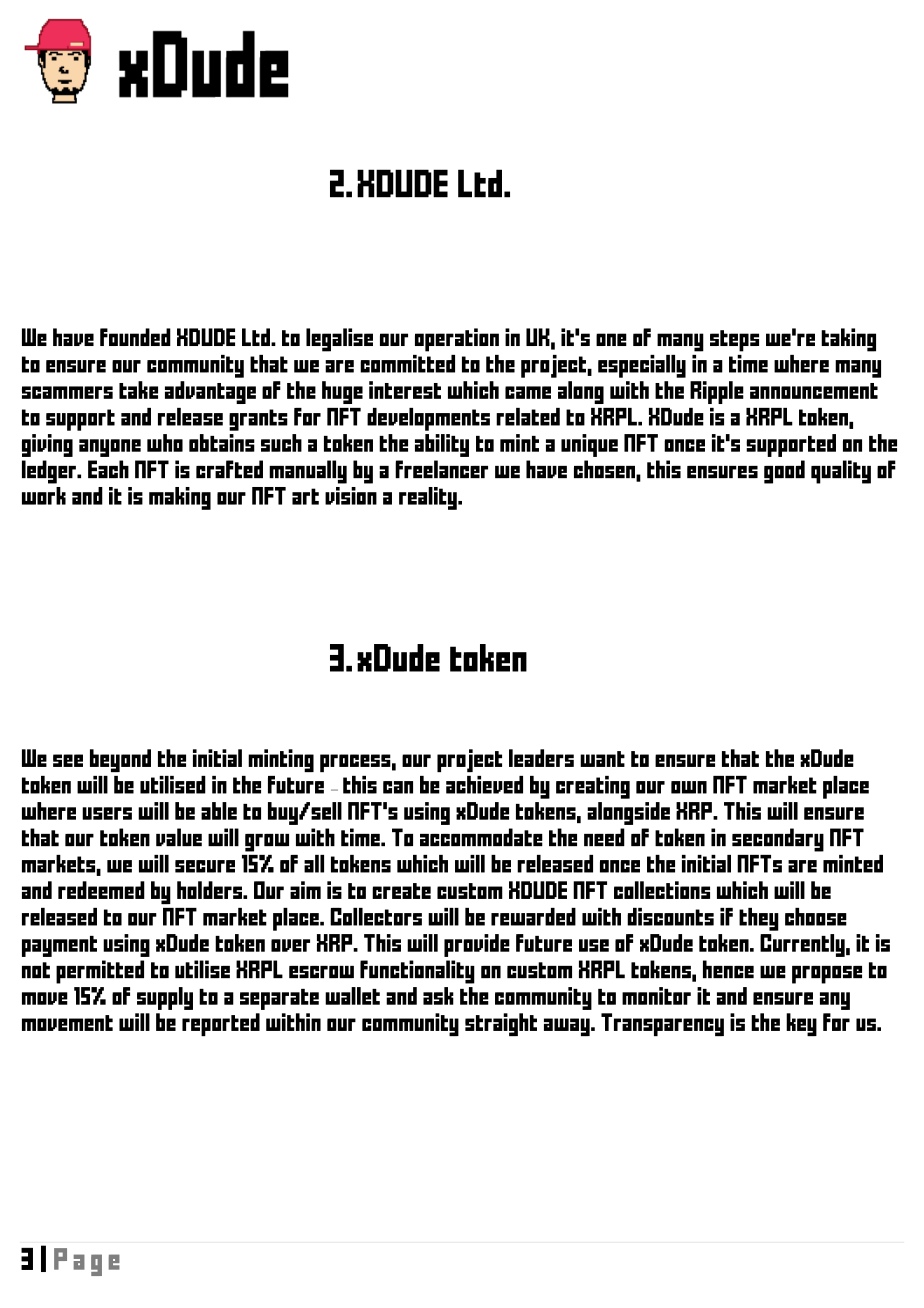 Image resolution: width=924 pixels, height=1308 pixels. Describe the element at coordinates (135, 337) in the screenshot. I see `founded` at that location.
